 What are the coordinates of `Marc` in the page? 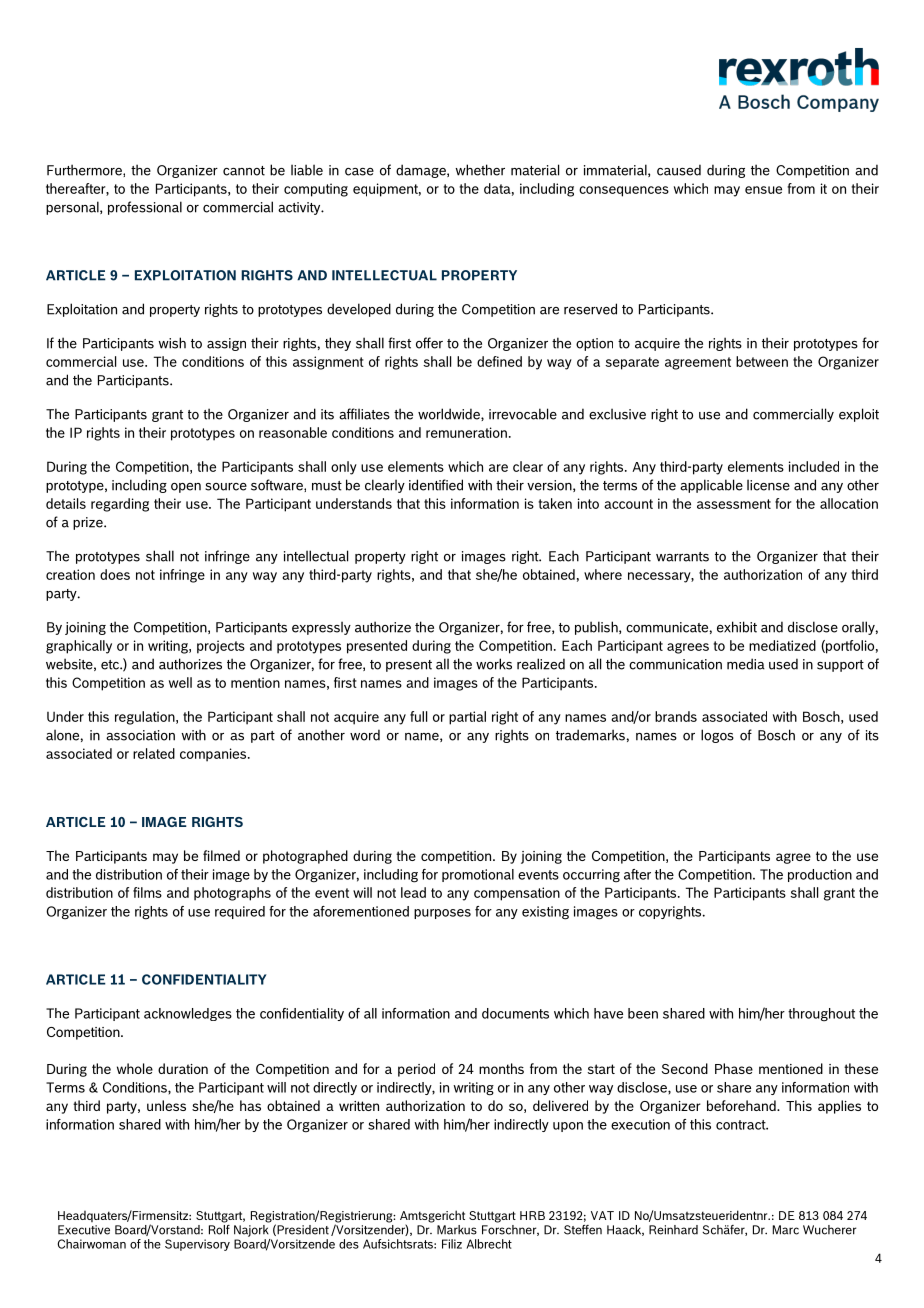 It's located at (786, 1230).
